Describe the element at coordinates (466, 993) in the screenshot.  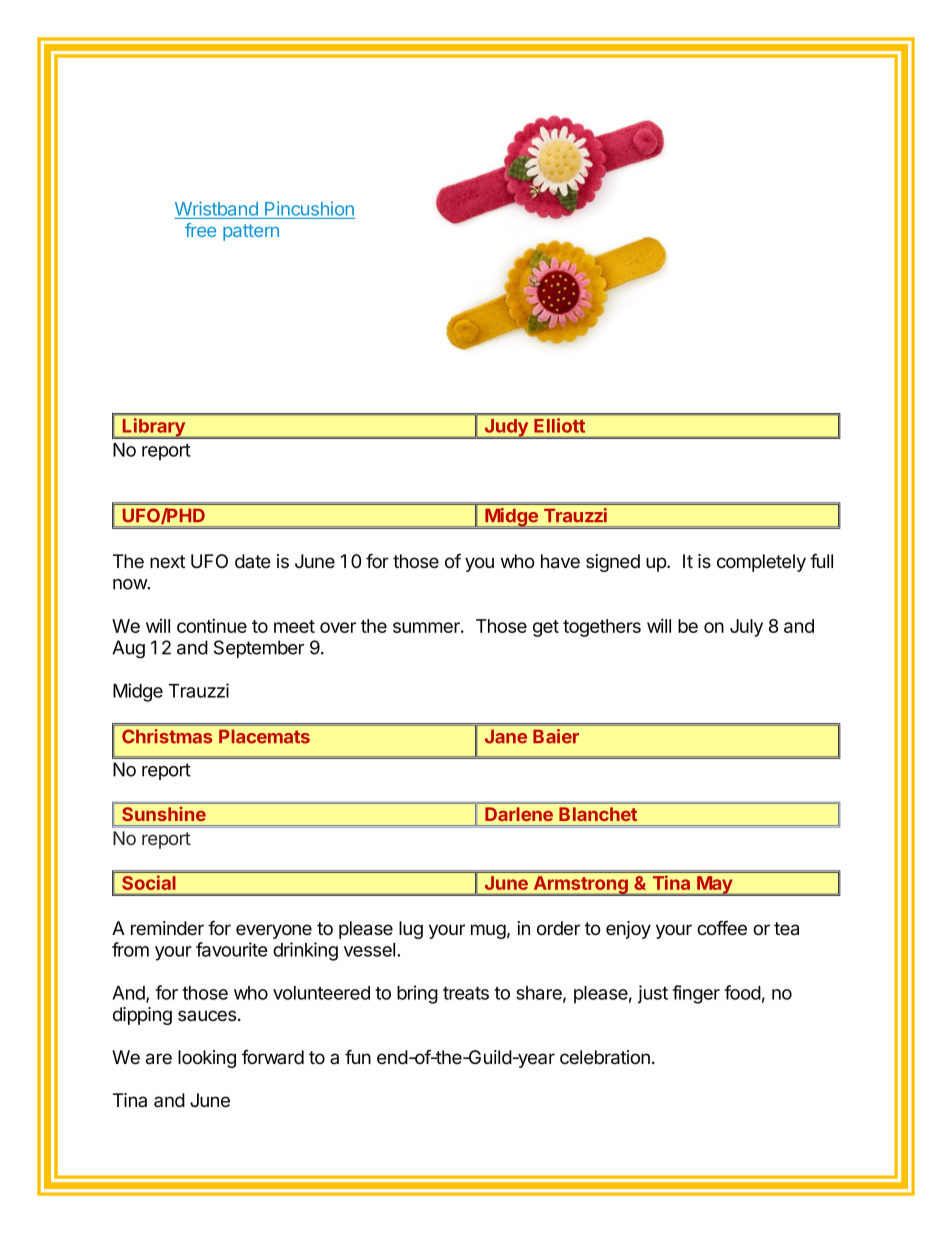
I see `treats` at that location.
